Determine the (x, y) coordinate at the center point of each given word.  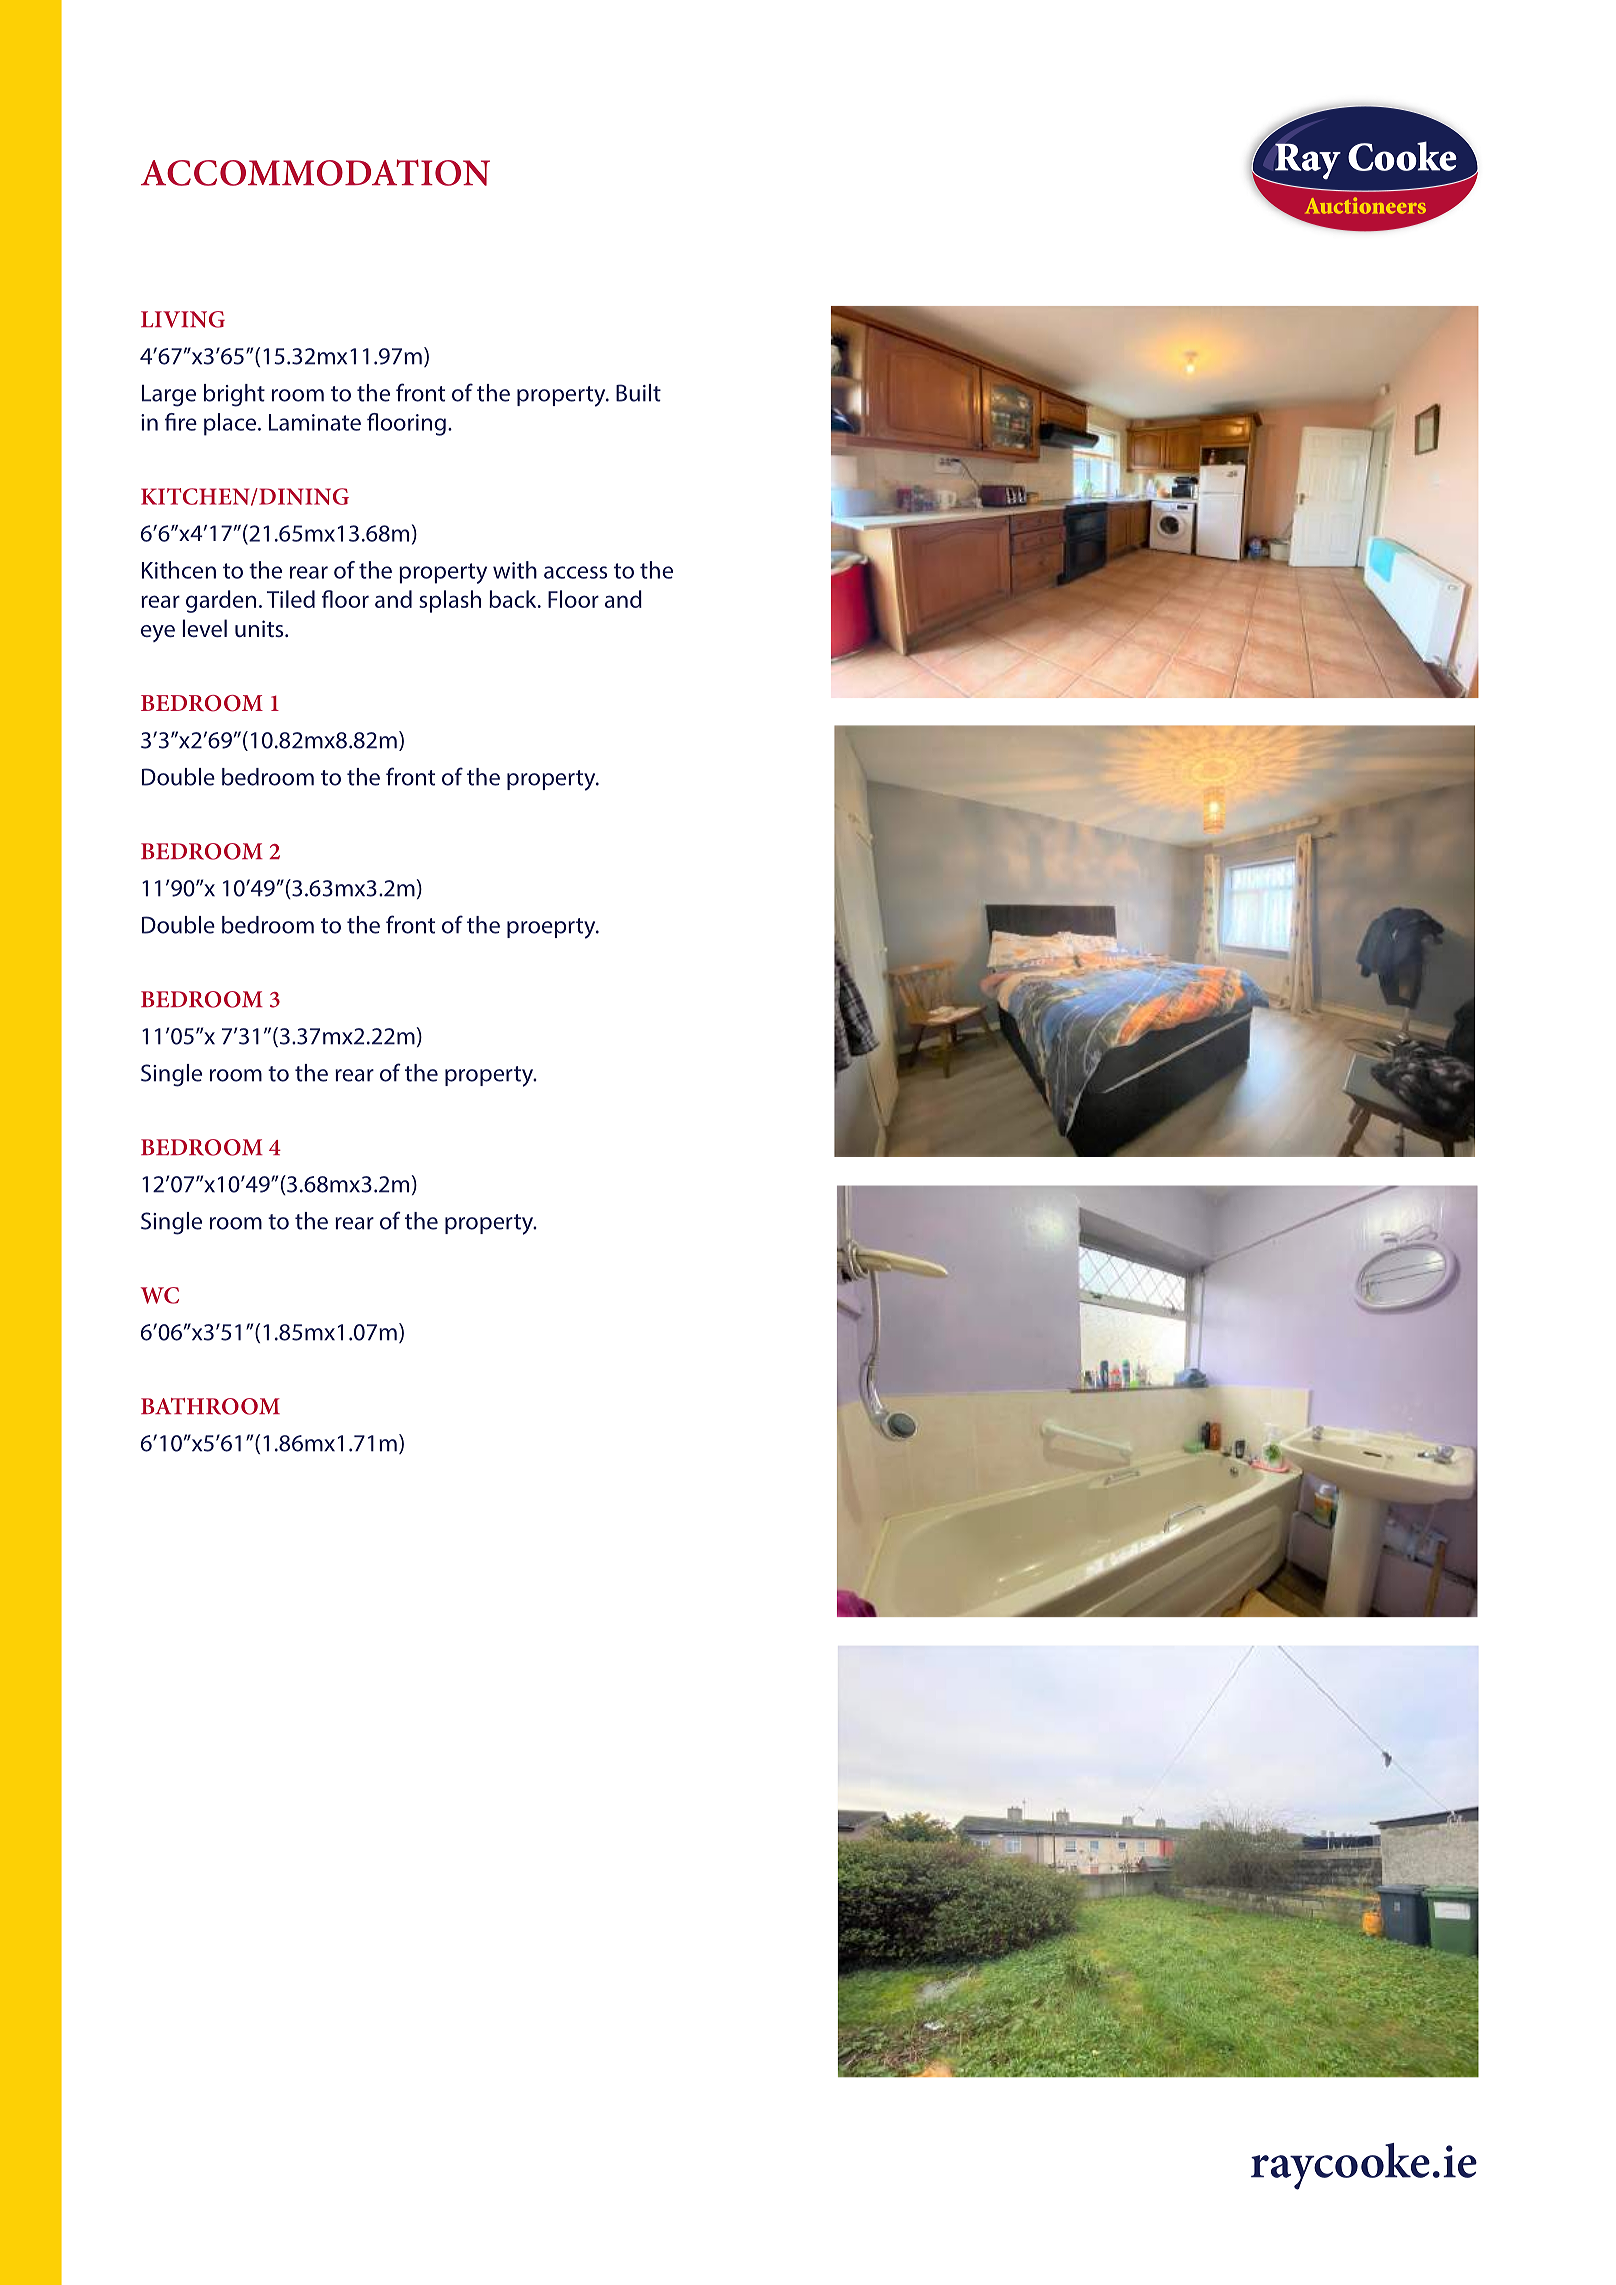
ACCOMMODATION (315, 172)
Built (638, 393)
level (205, 628)
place (231, 424)
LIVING (183, 319)
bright (234, 395)
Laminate (315, 422)
